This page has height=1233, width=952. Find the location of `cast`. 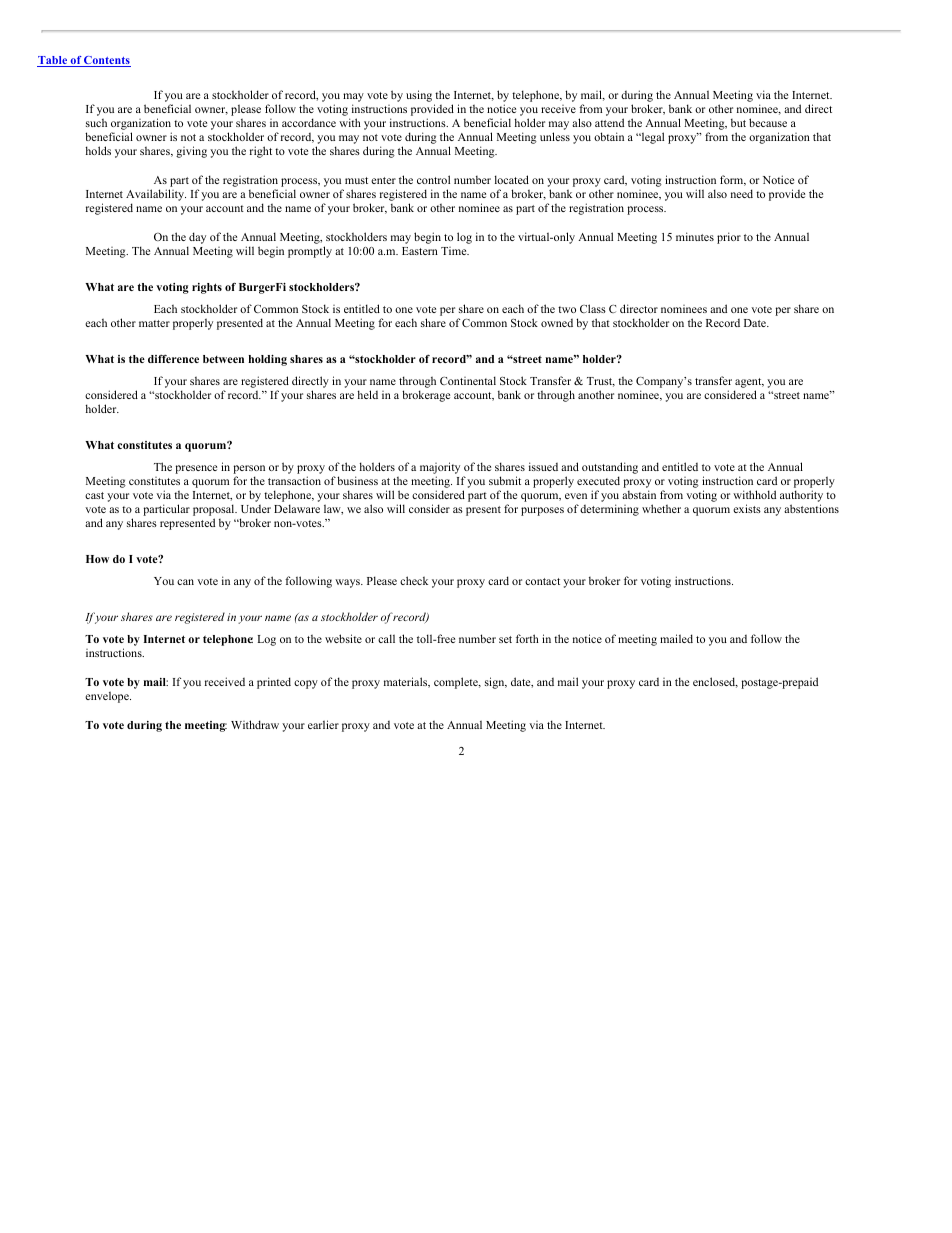

cast is located at coordinates (94, 495).
